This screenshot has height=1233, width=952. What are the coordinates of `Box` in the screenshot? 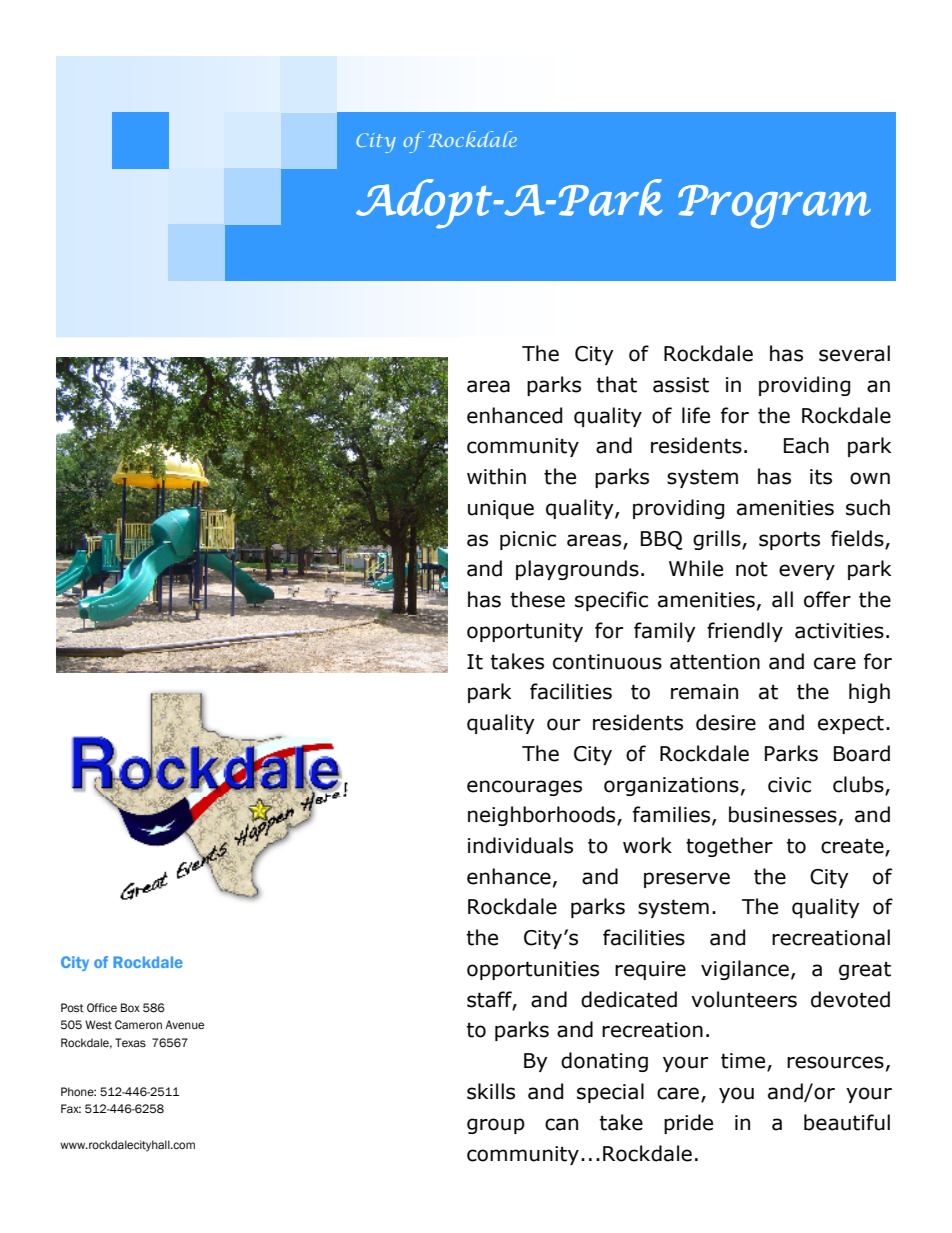 It's located at (130, 1007).
